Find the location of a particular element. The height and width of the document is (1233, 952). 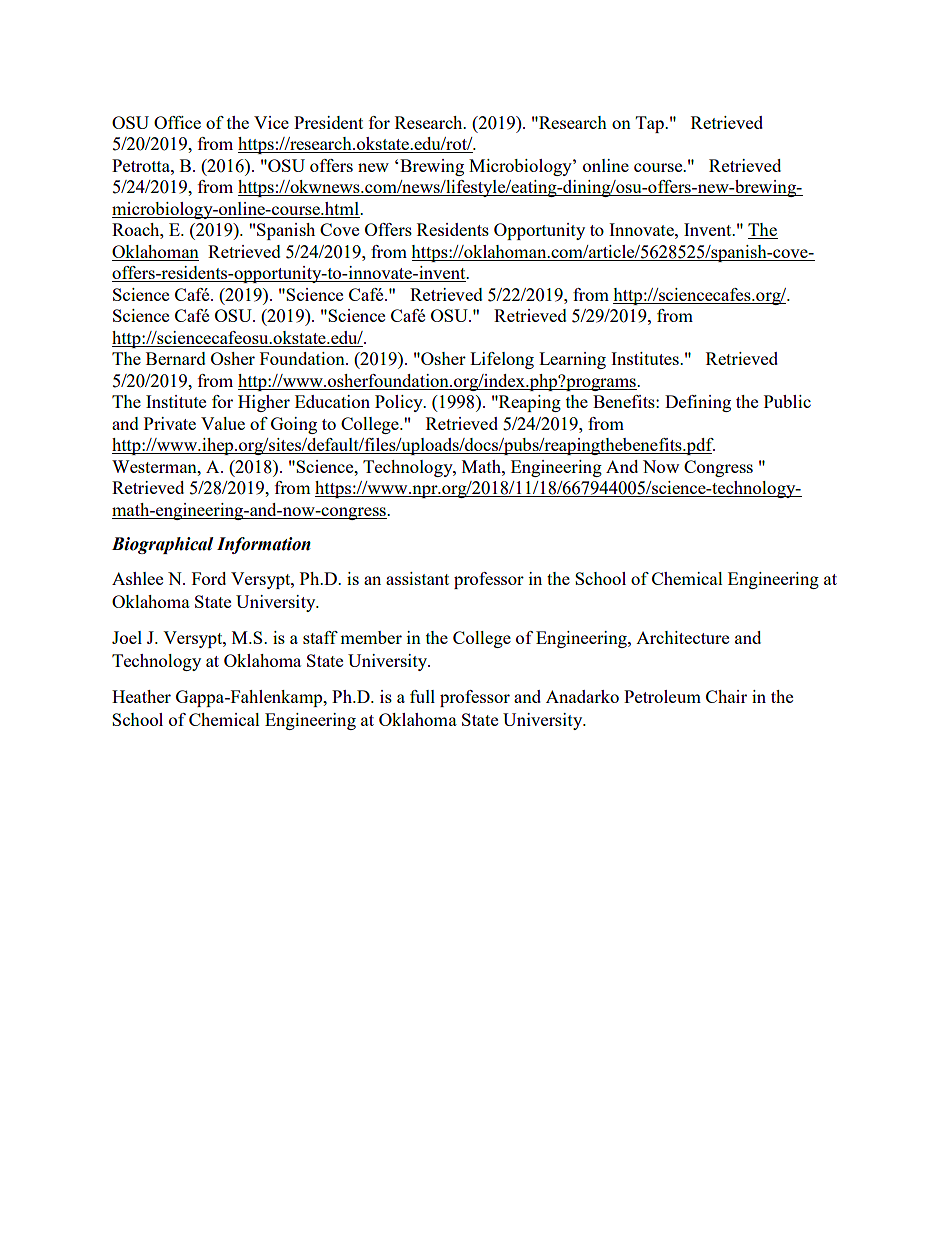

Policy is located at coordinates (400, 403).
